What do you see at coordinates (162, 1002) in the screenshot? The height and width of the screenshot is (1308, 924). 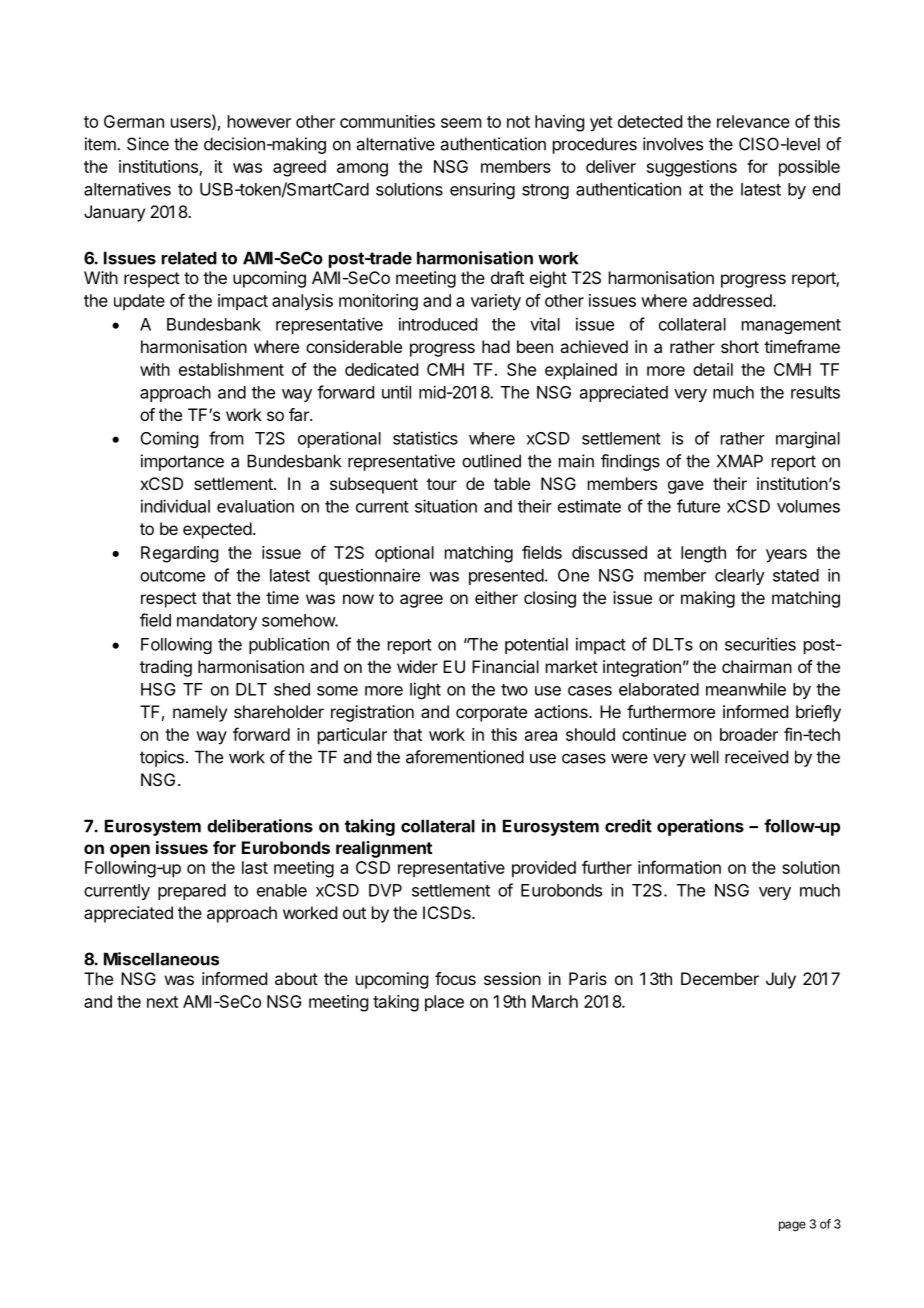 I see `next` at bounding box center [162, 1002].
